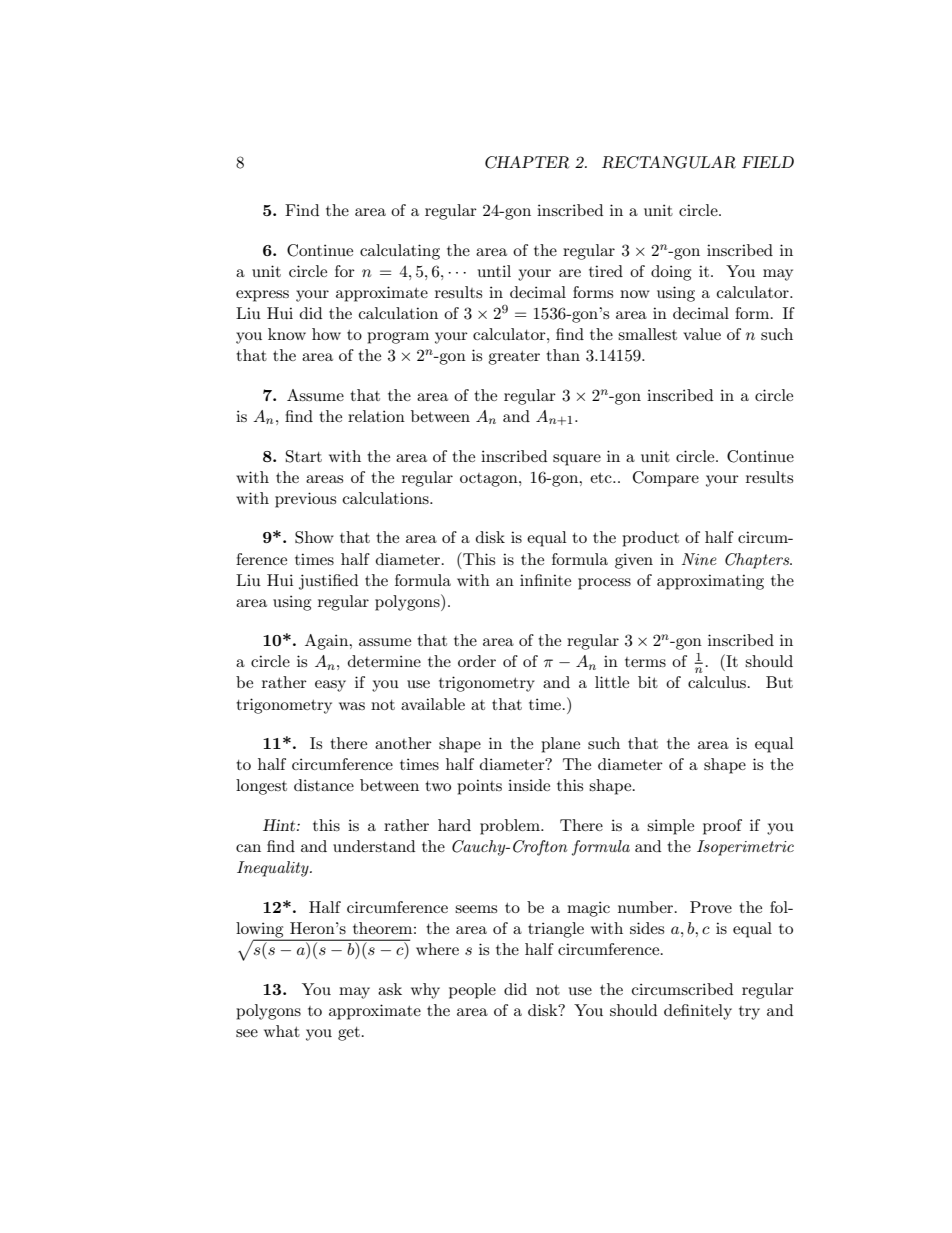  What do you see at coordinates (282, 1031) in the screenshot?
I see `what` at bounding box center [282, 1031].
